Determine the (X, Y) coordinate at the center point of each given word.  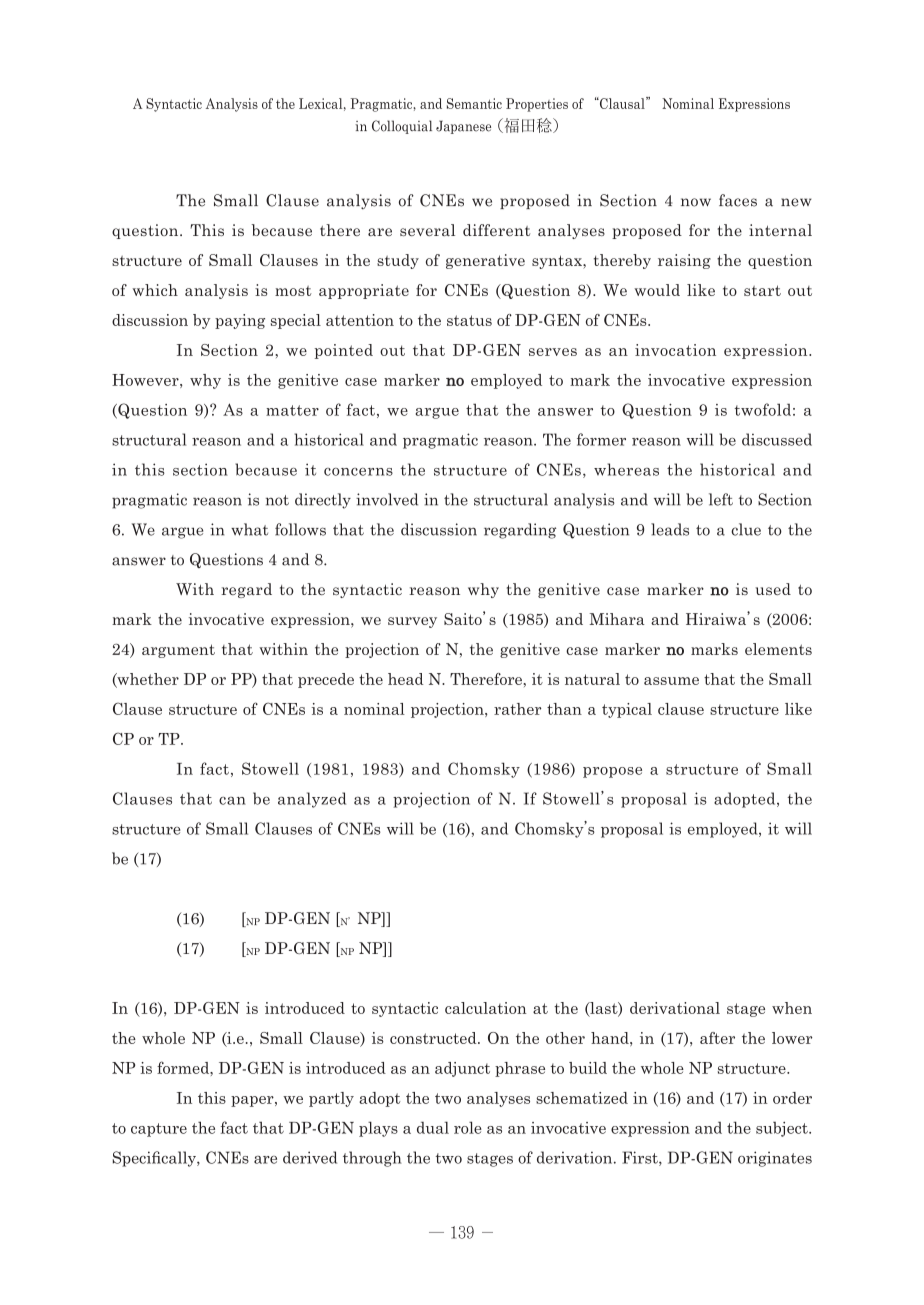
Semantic (474, 103)
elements (778, 649)
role (468, 1127)
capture (159, 1130)
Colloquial (402, 127)
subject (783, 1129)
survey (412, 622)
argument (178, 651)
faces (738, 200)
